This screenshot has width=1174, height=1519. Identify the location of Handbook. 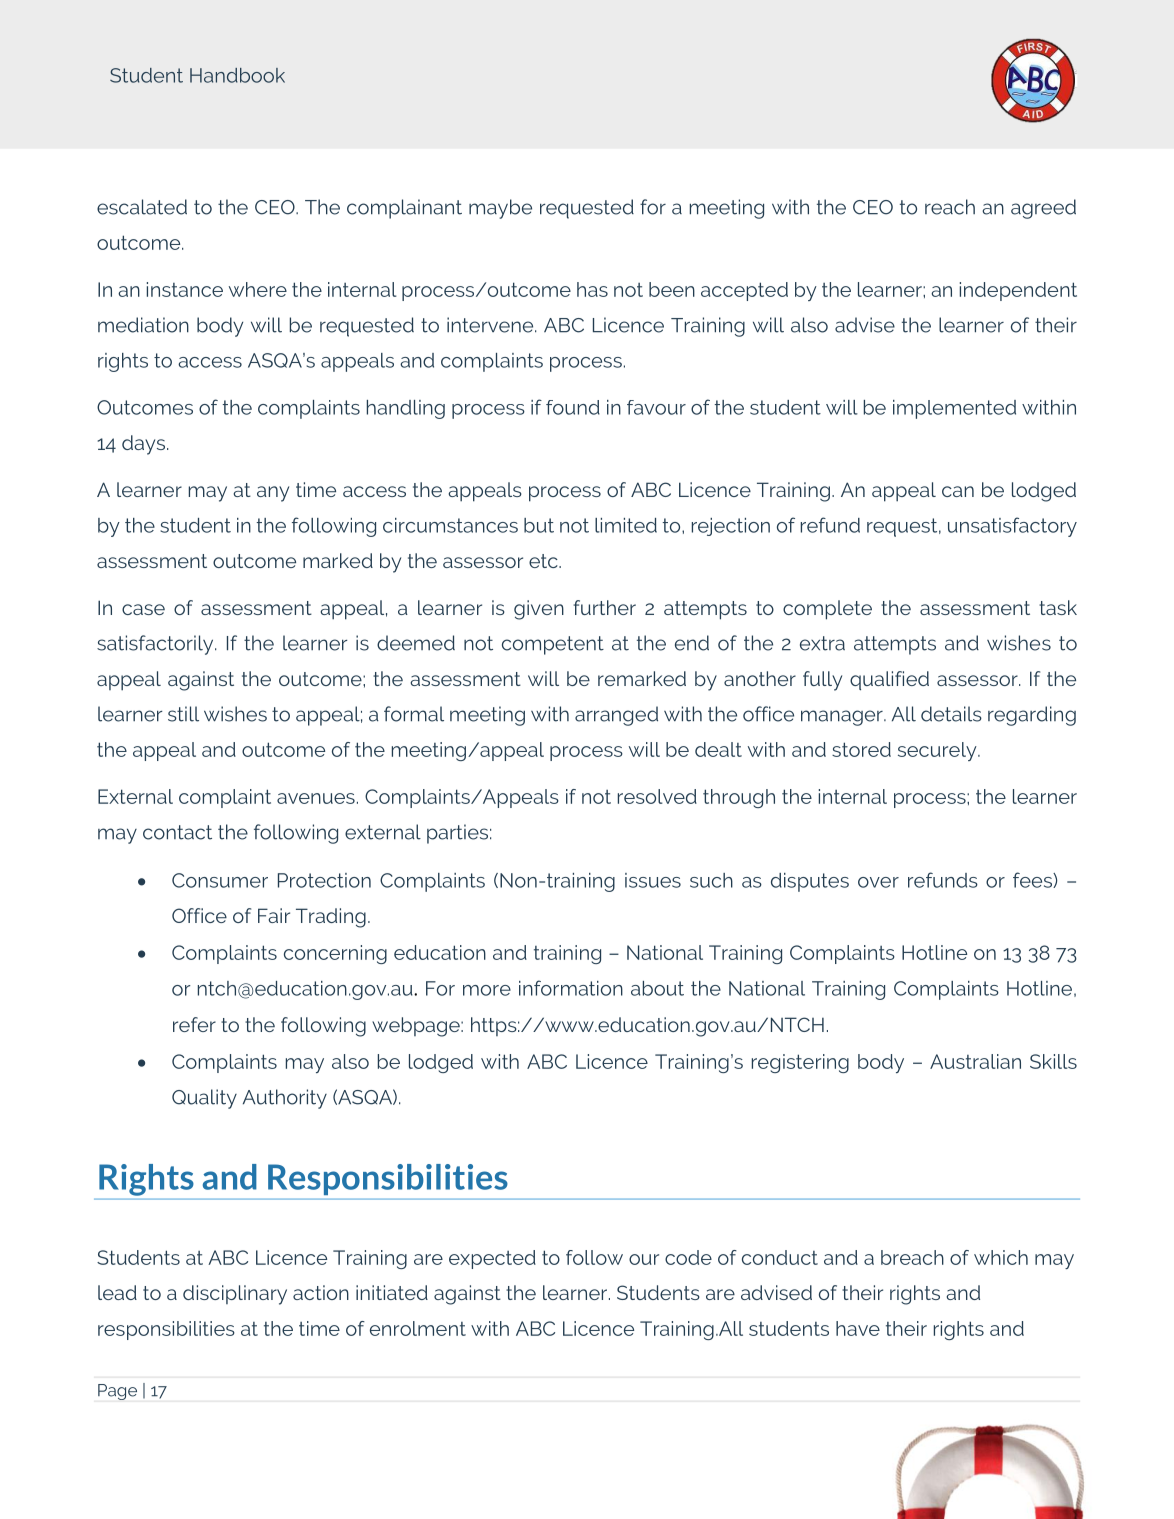
(237, 75).
